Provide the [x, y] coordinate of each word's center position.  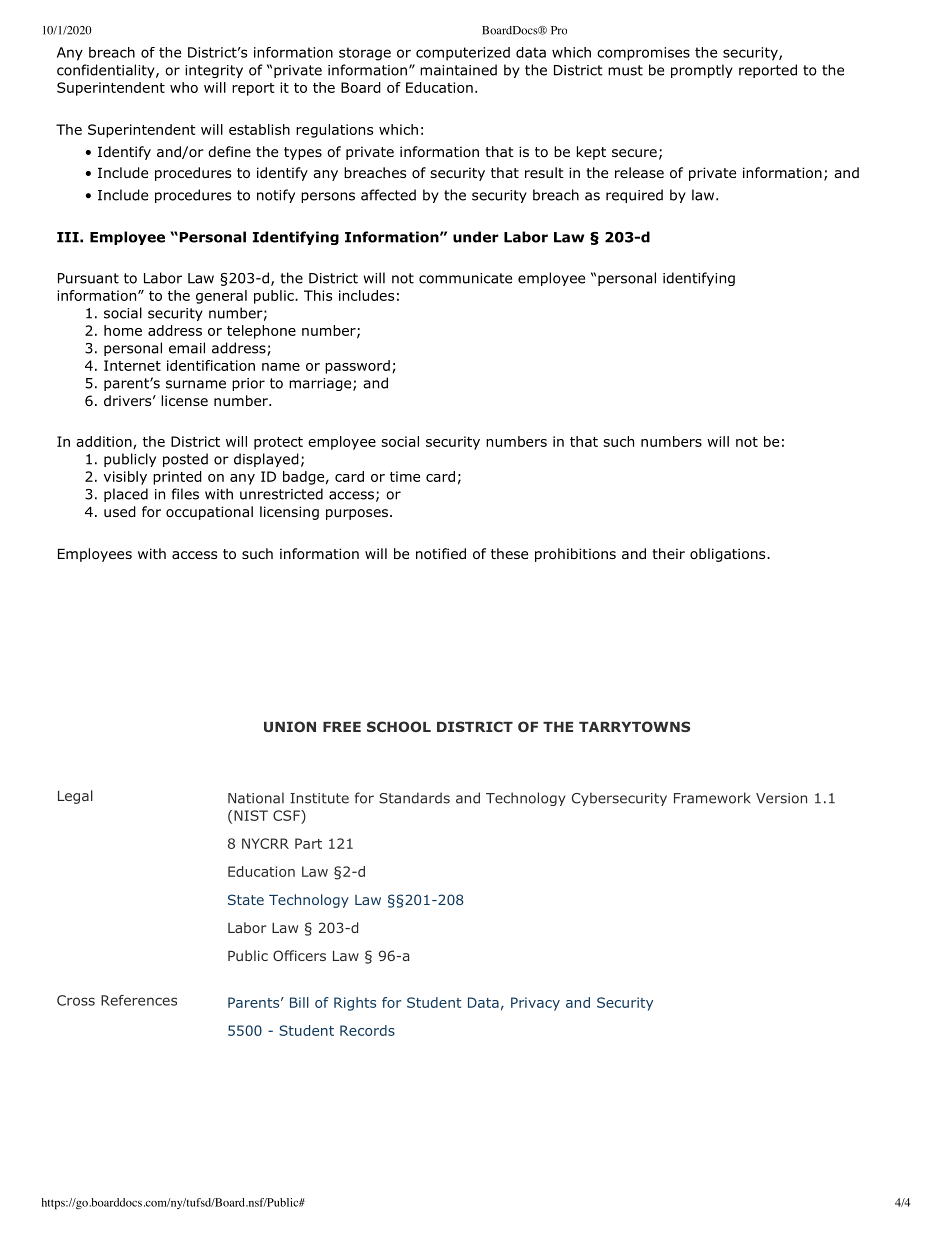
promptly [702, 71]
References [139, 1000]
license [184, 400]
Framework [712, 798]
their [668, 553]
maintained [458, 70]
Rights [355, 1004]
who [184, 87]
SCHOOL [399, 726]
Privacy [535, 1004]
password [357, 367]
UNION [290, 726]
